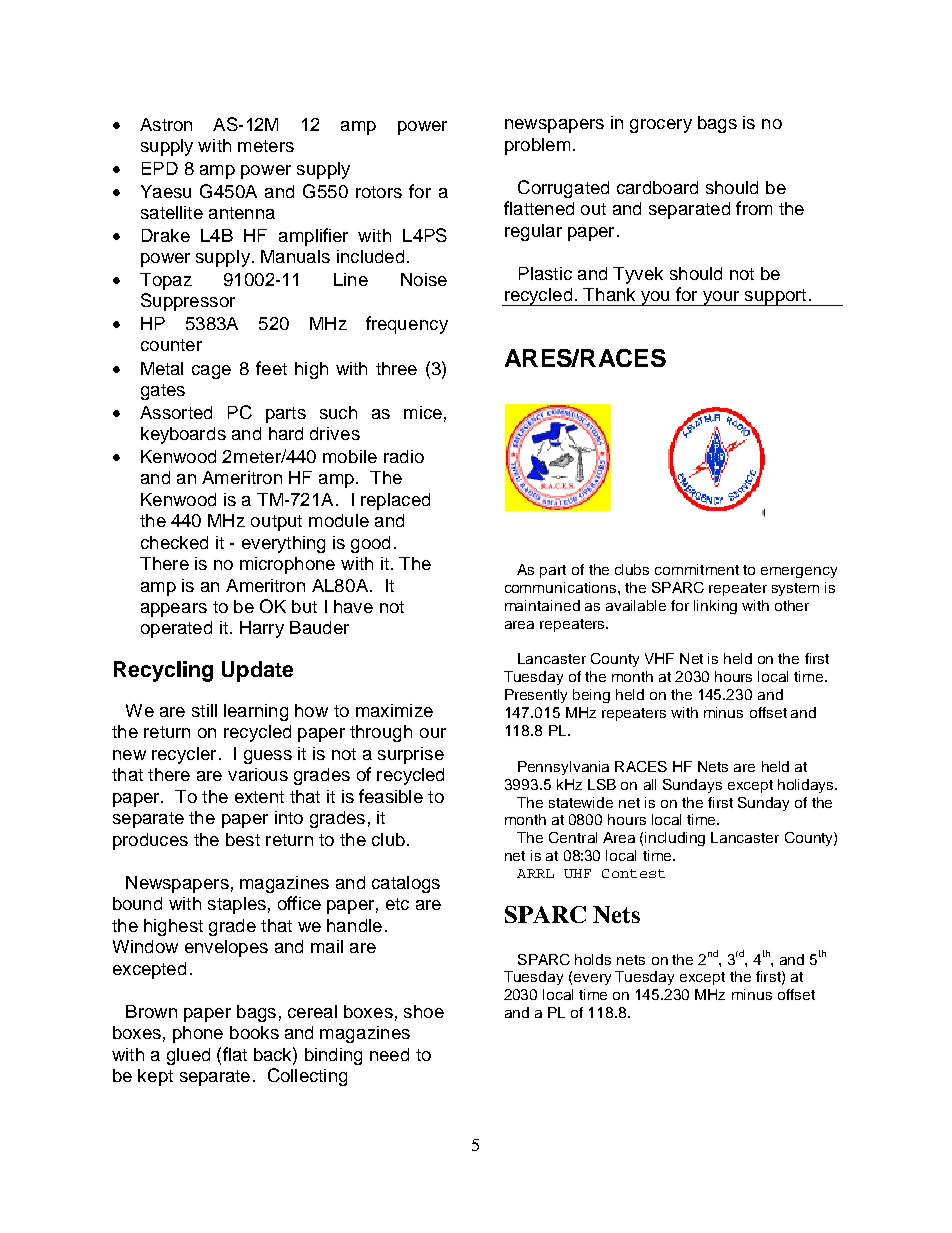 The image size is (952, 1233). Describe the element at coordinates (174, 610) in the image. I see `appears` at that location.
